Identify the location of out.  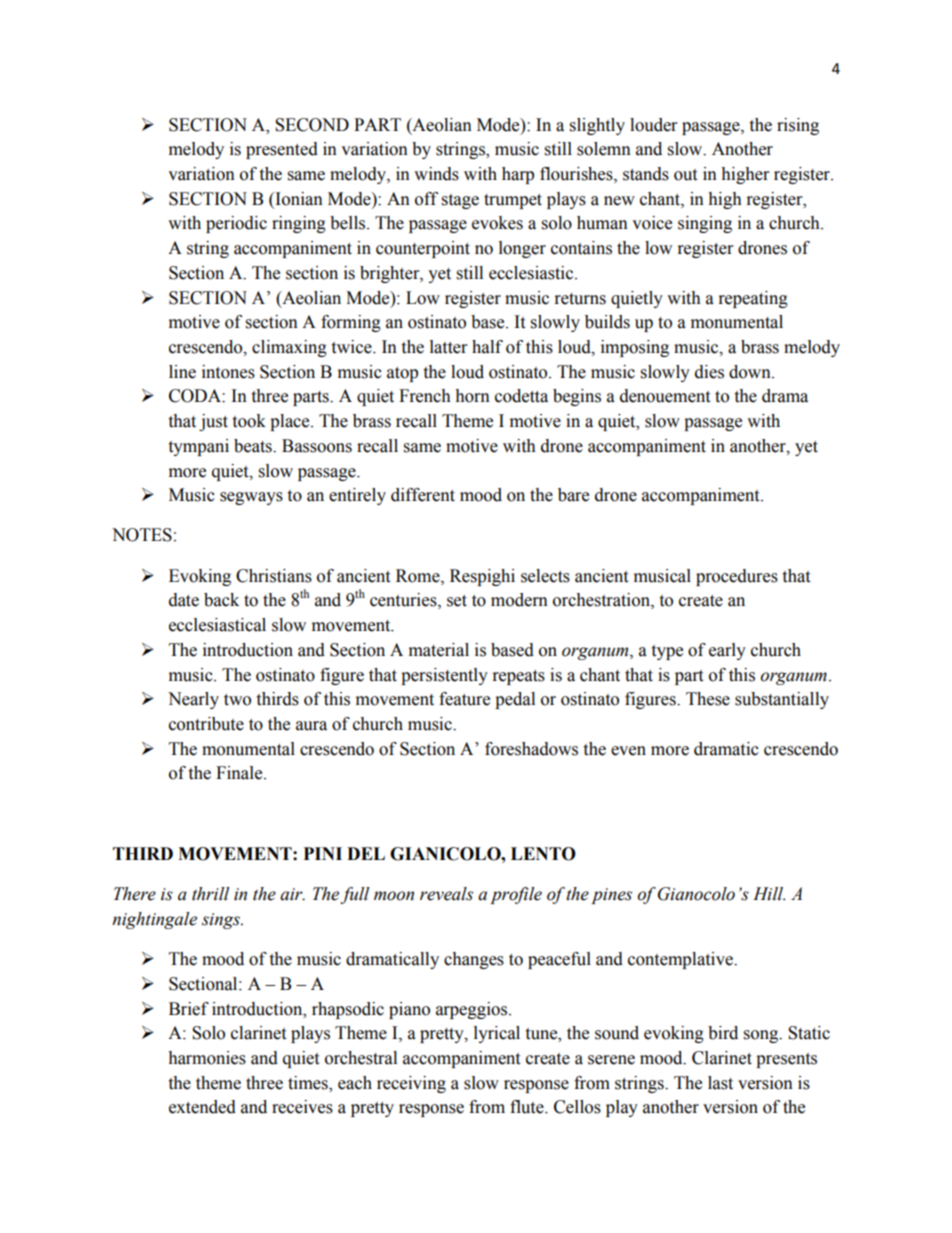
(685, 175).
